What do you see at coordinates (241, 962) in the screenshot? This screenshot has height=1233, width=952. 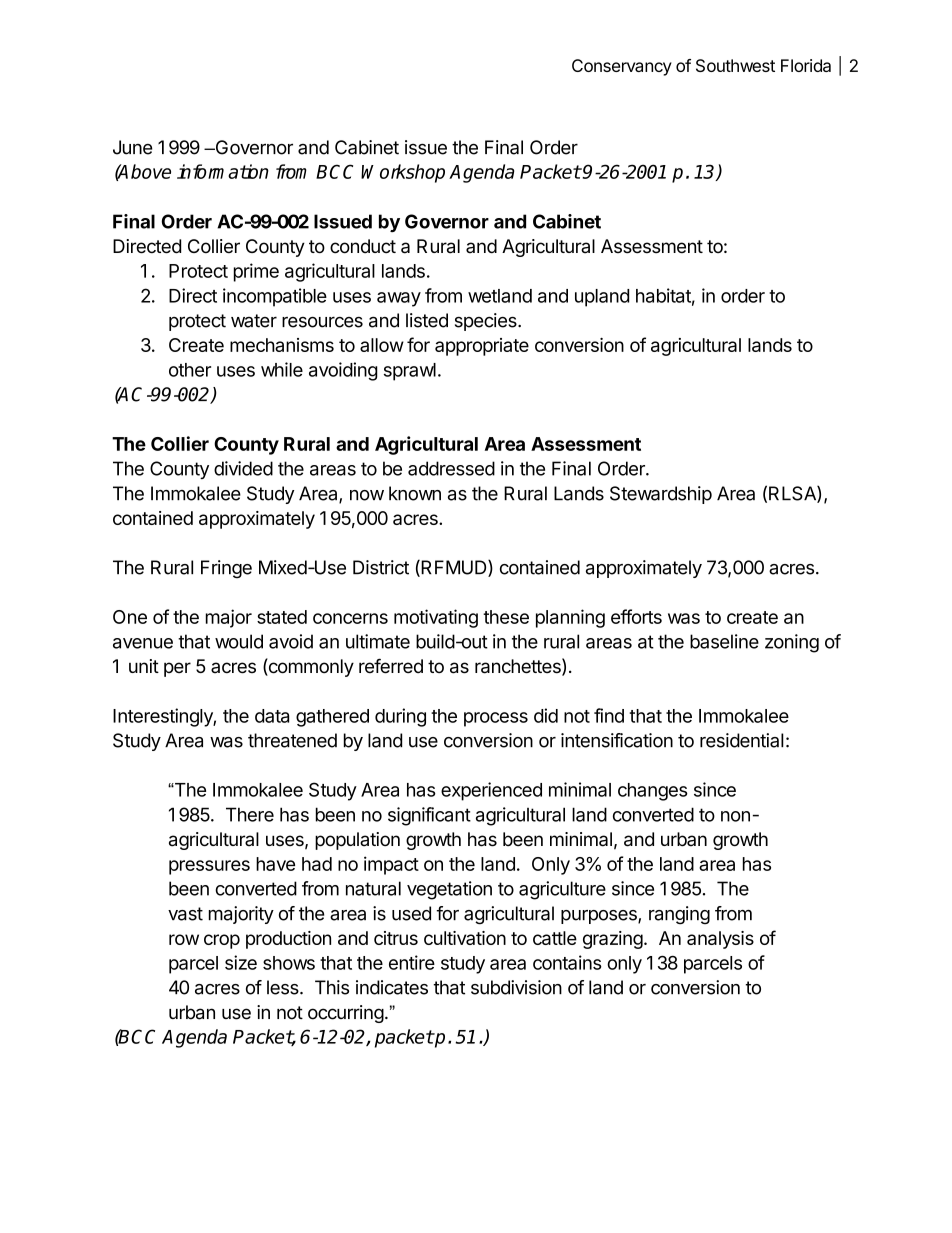 I see `size` at bounding box center [241, 962].
